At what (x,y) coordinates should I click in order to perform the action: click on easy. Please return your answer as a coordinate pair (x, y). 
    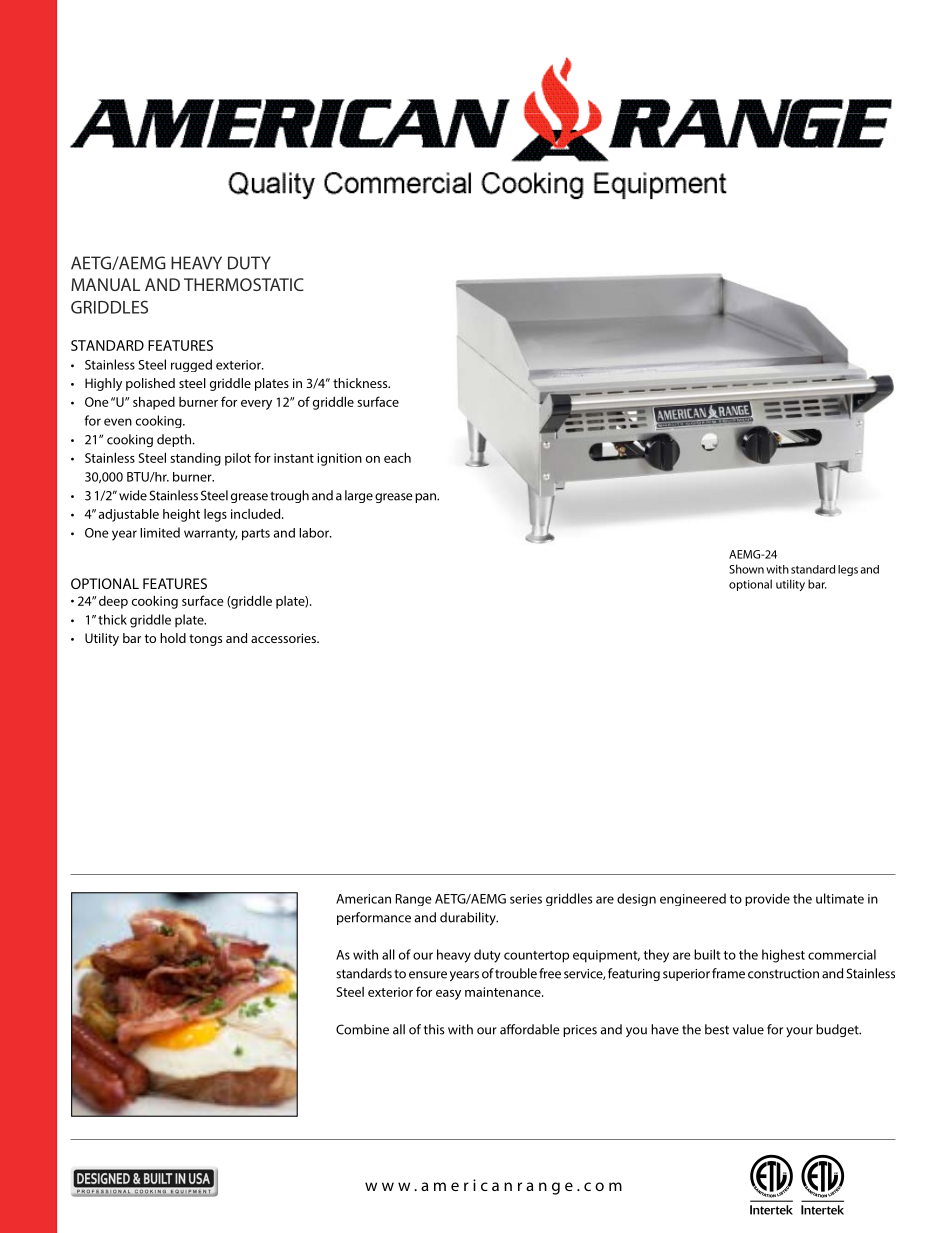
    Looking at the image, I should click on (448, 995).
